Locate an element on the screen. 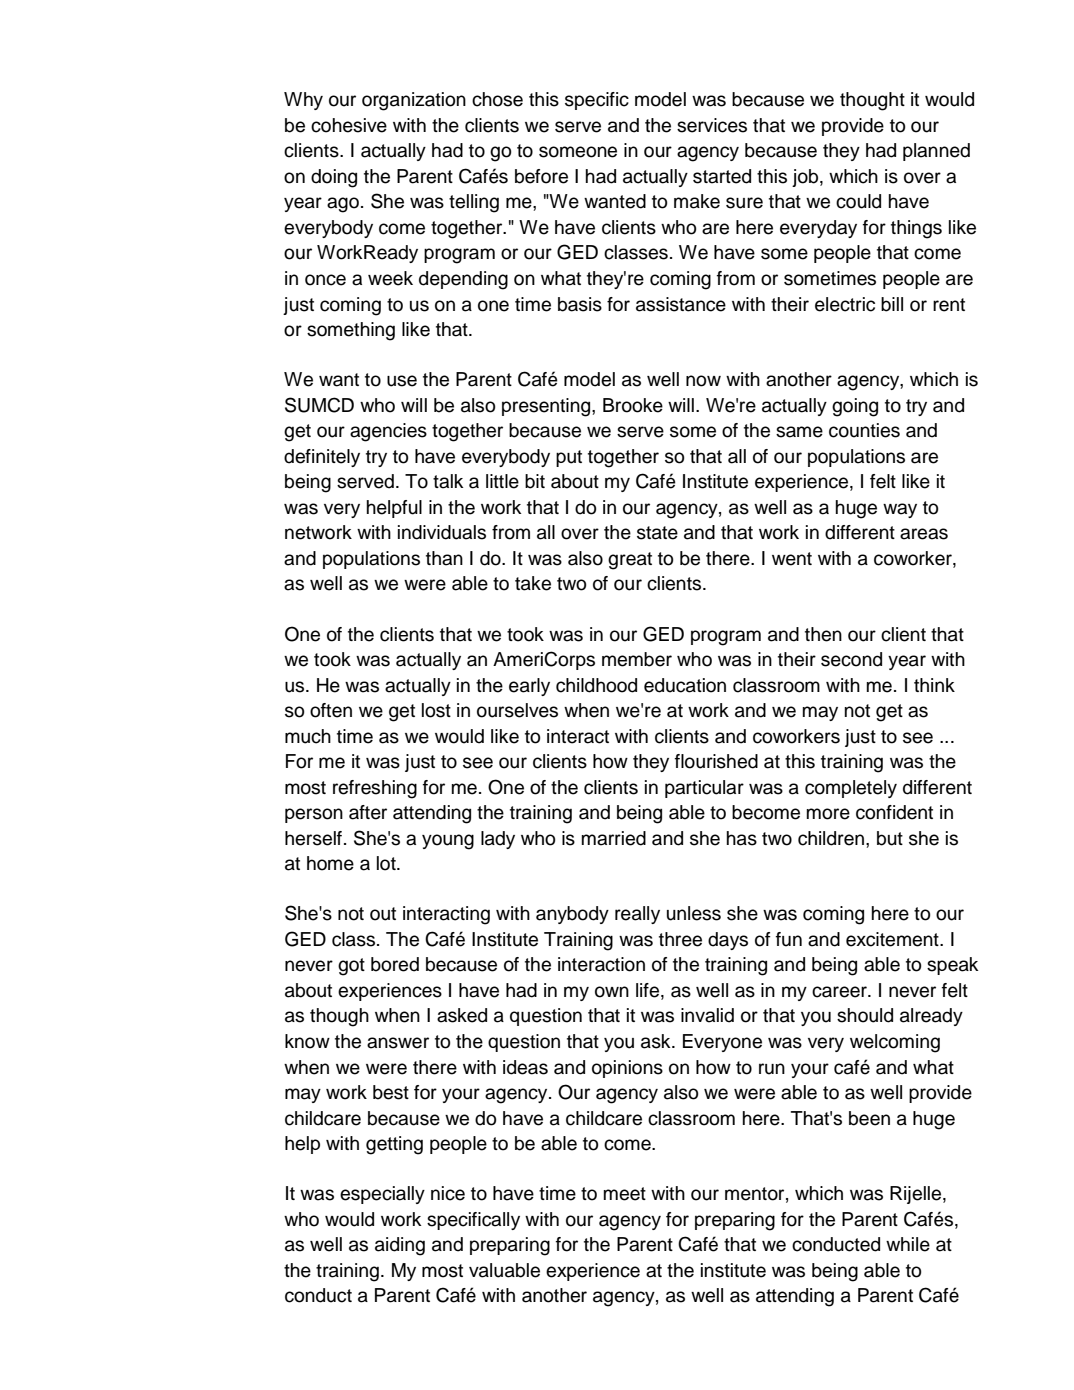  cohesive is located at coordinates (349, 125).
